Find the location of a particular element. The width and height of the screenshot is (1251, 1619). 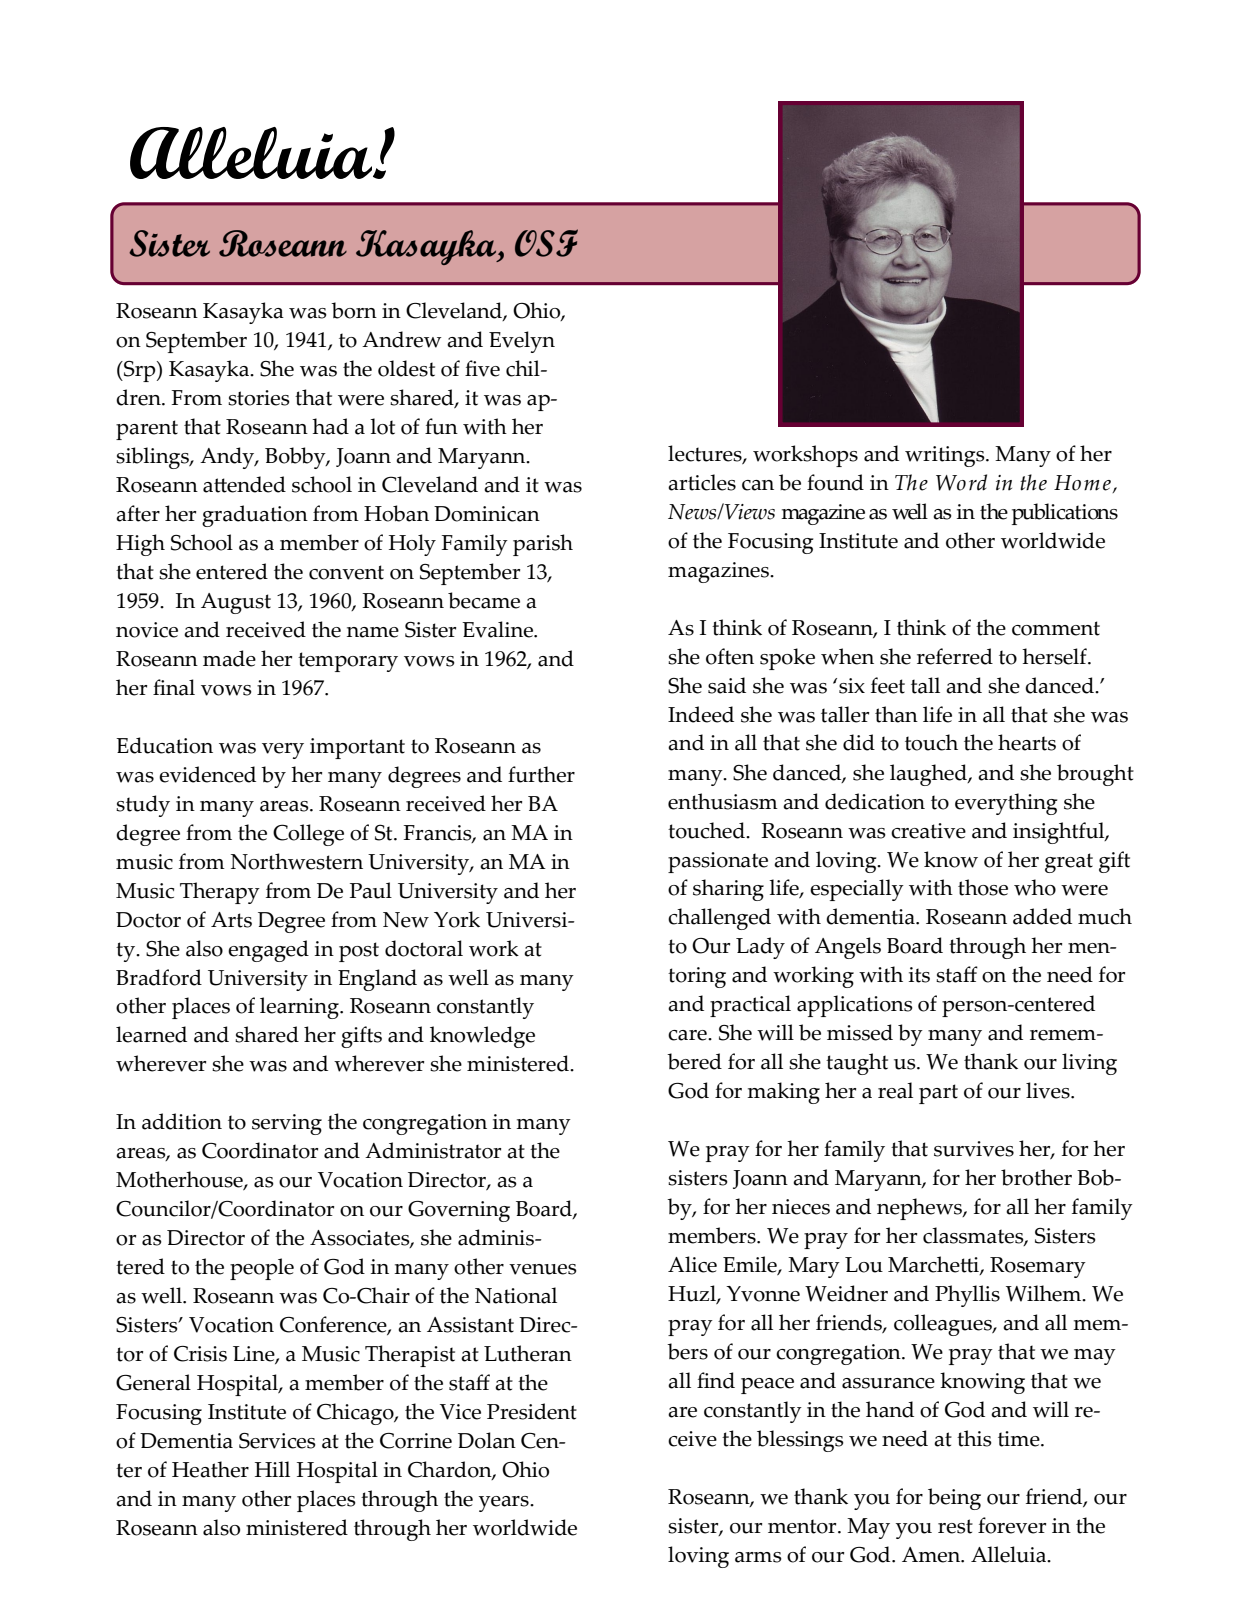

stories is located at coordinates (259, 398).
